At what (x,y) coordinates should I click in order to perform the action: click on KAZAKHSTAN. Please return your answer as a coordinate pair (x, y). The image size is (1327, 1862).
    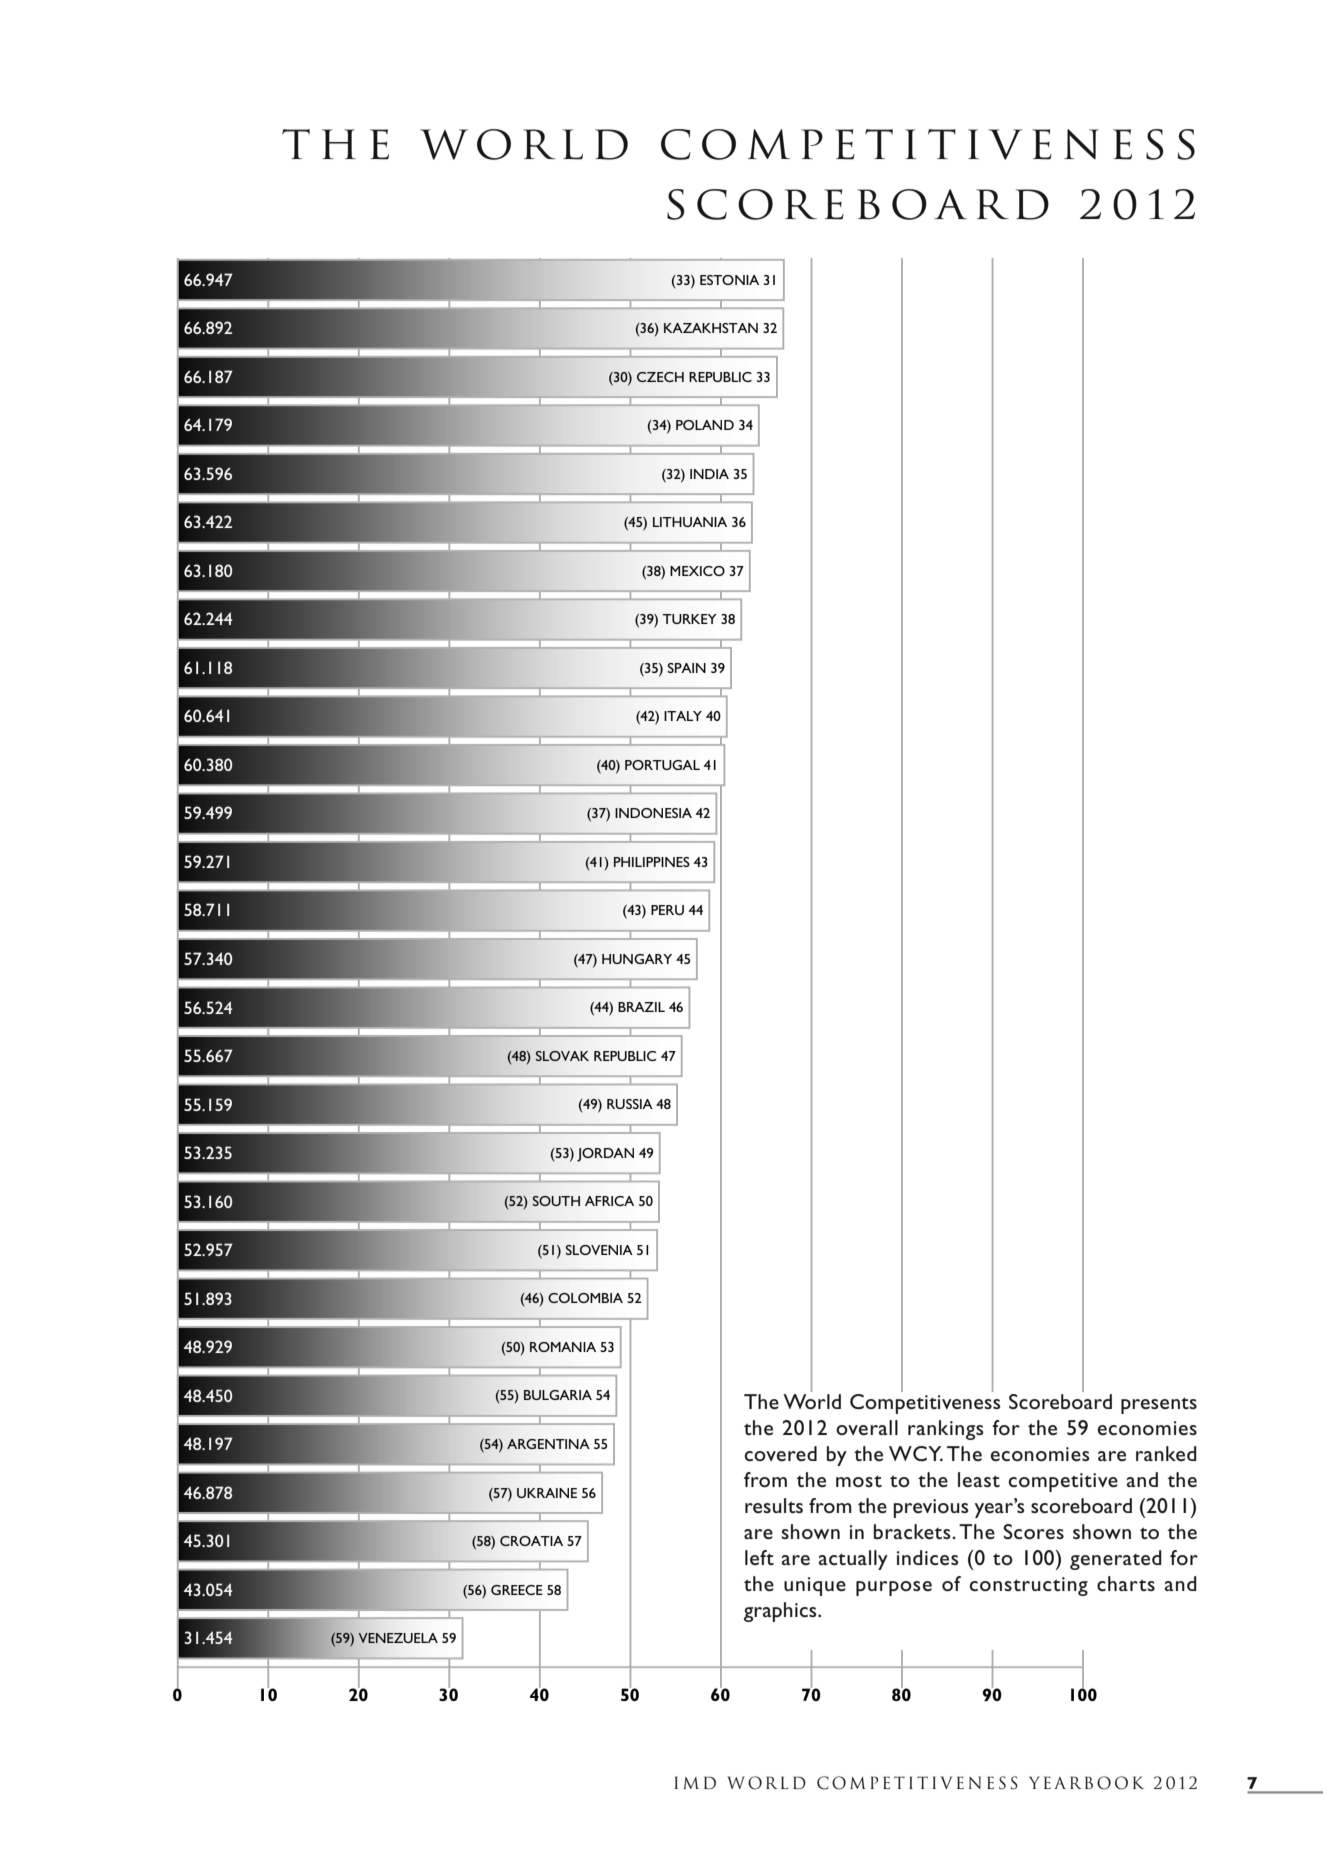
    Looking at the image, I should click on (711, 328).
